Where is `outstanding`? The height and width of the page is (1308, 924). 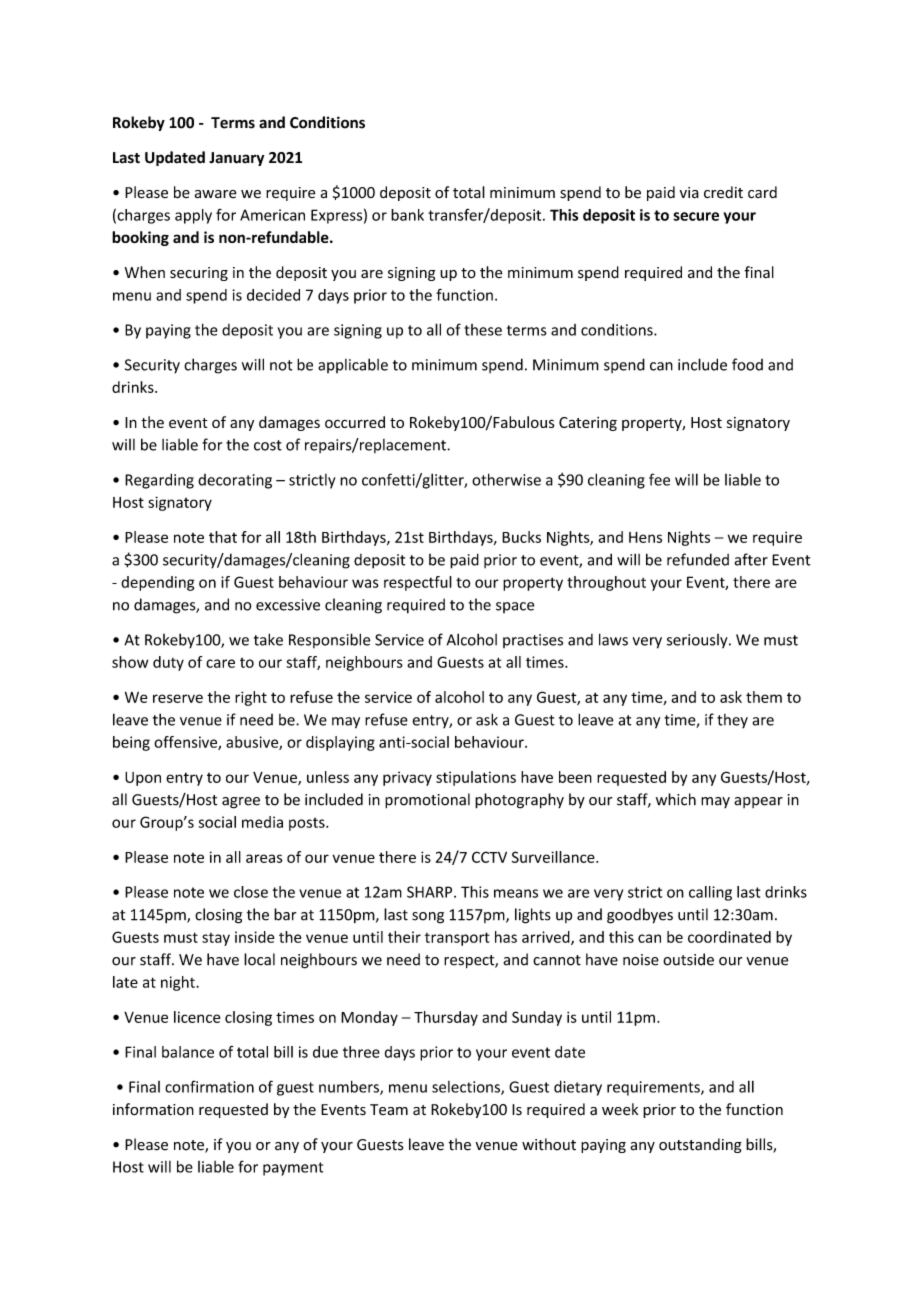 outstanding is located at coordinates (700, 1145).
